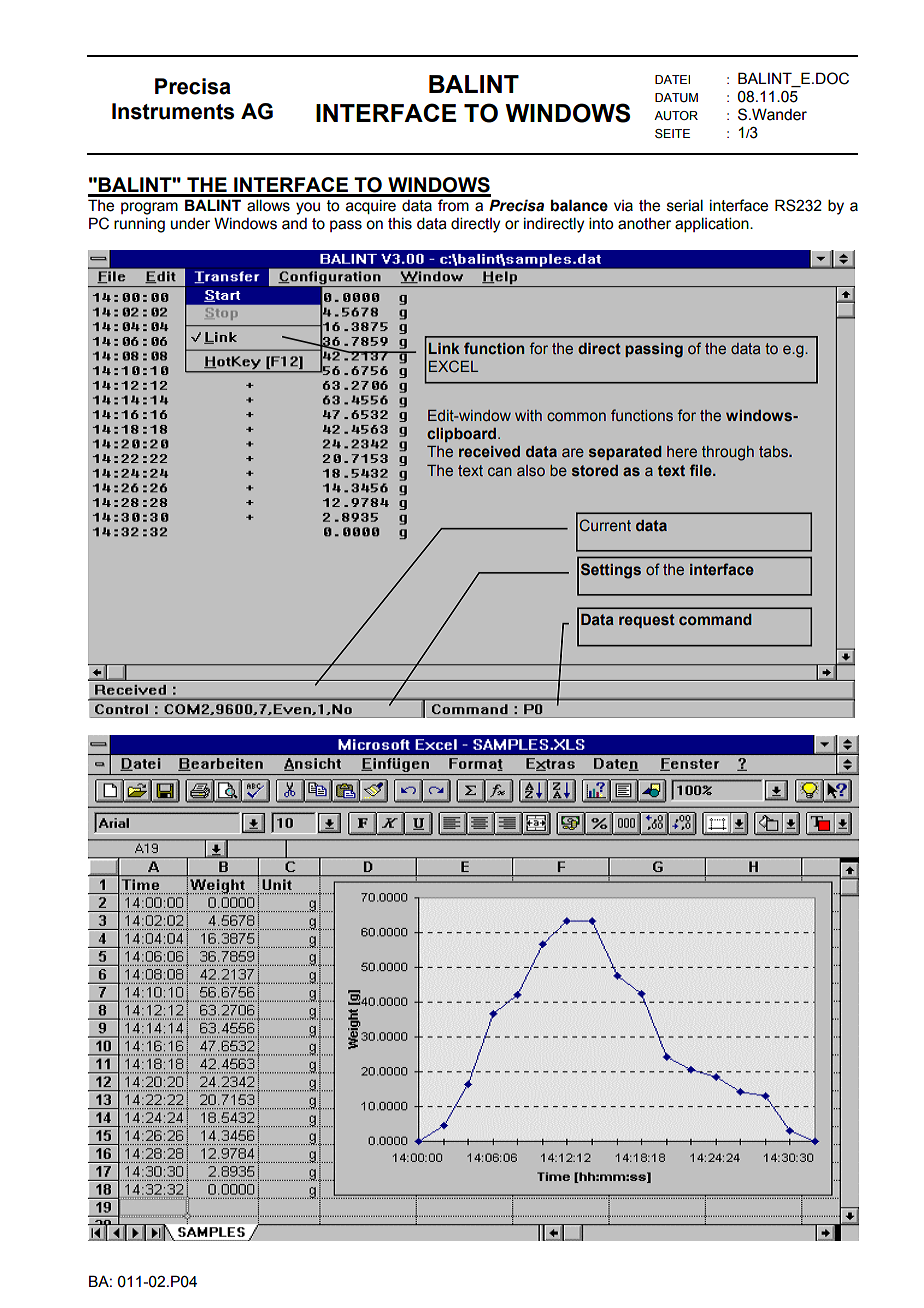 The image size is (924, 1308). Describe the element at coordinates (444, 348) in the image. I see `Link` at that location.
